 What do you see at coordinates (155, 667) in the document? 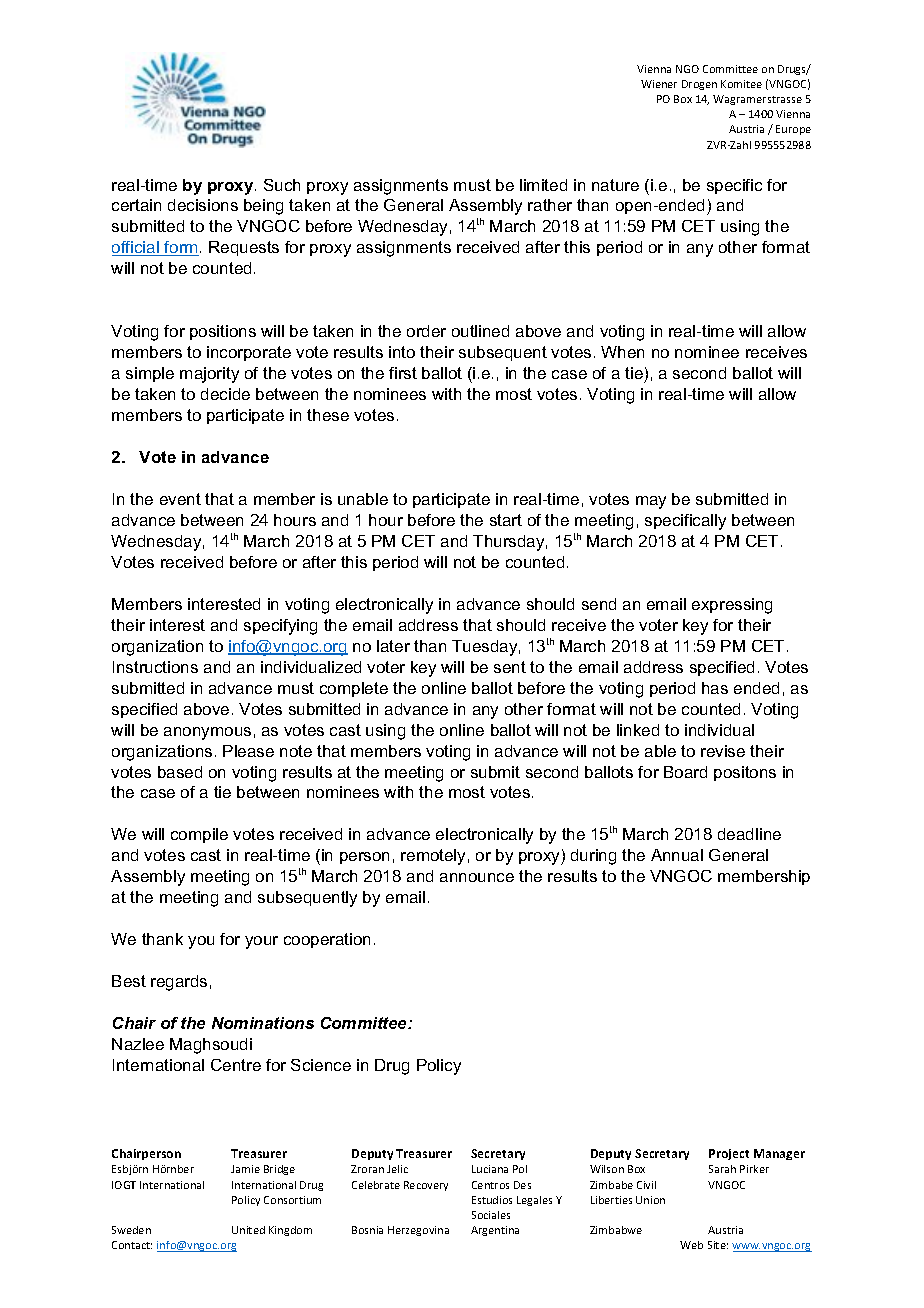
I see `Instructions` at bounding box center [155, 667].
